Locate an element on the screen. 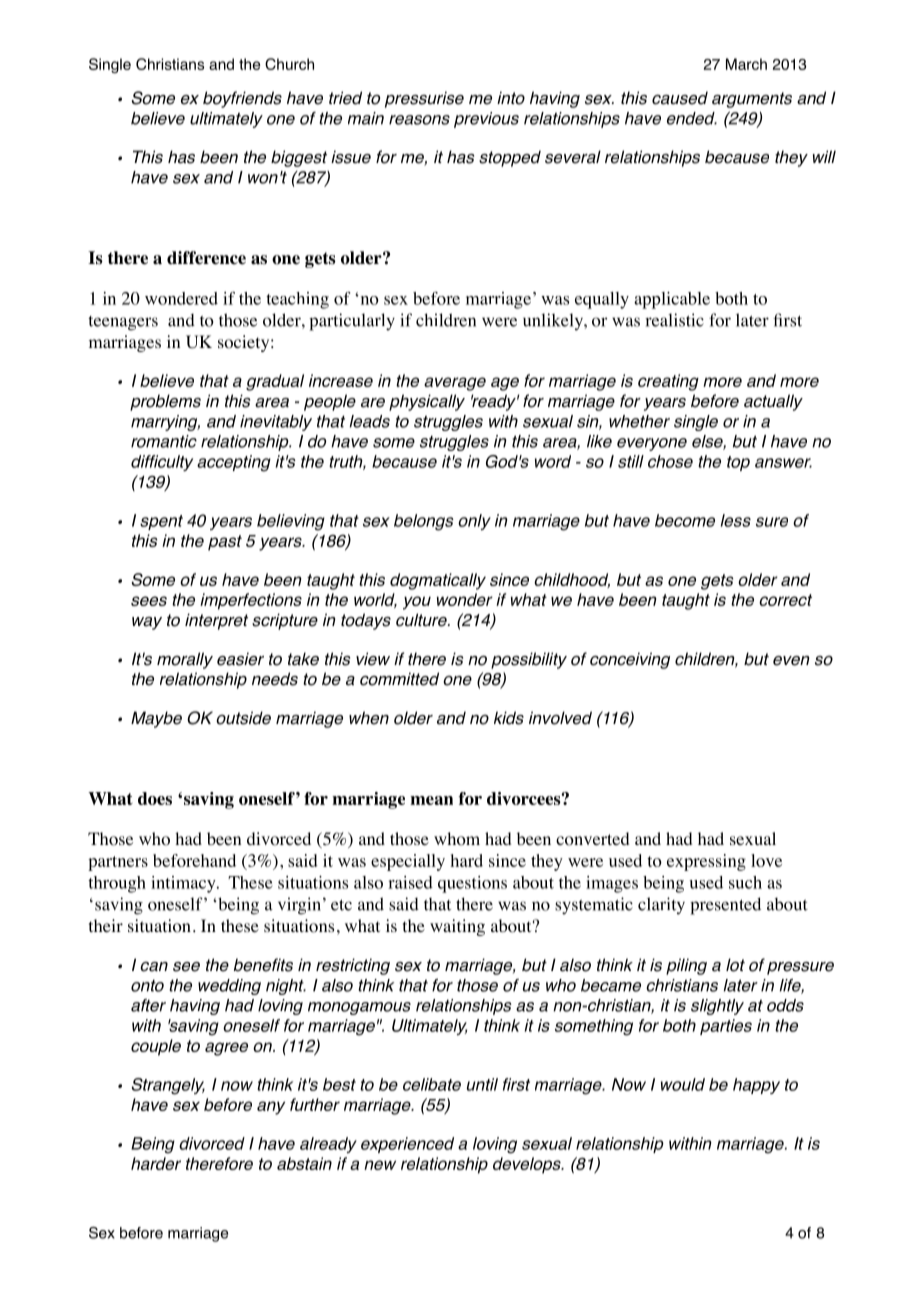 Image resolution: width=924 pixels, height=1308 pixels. experienced is located at coordinates (407, 1145).
